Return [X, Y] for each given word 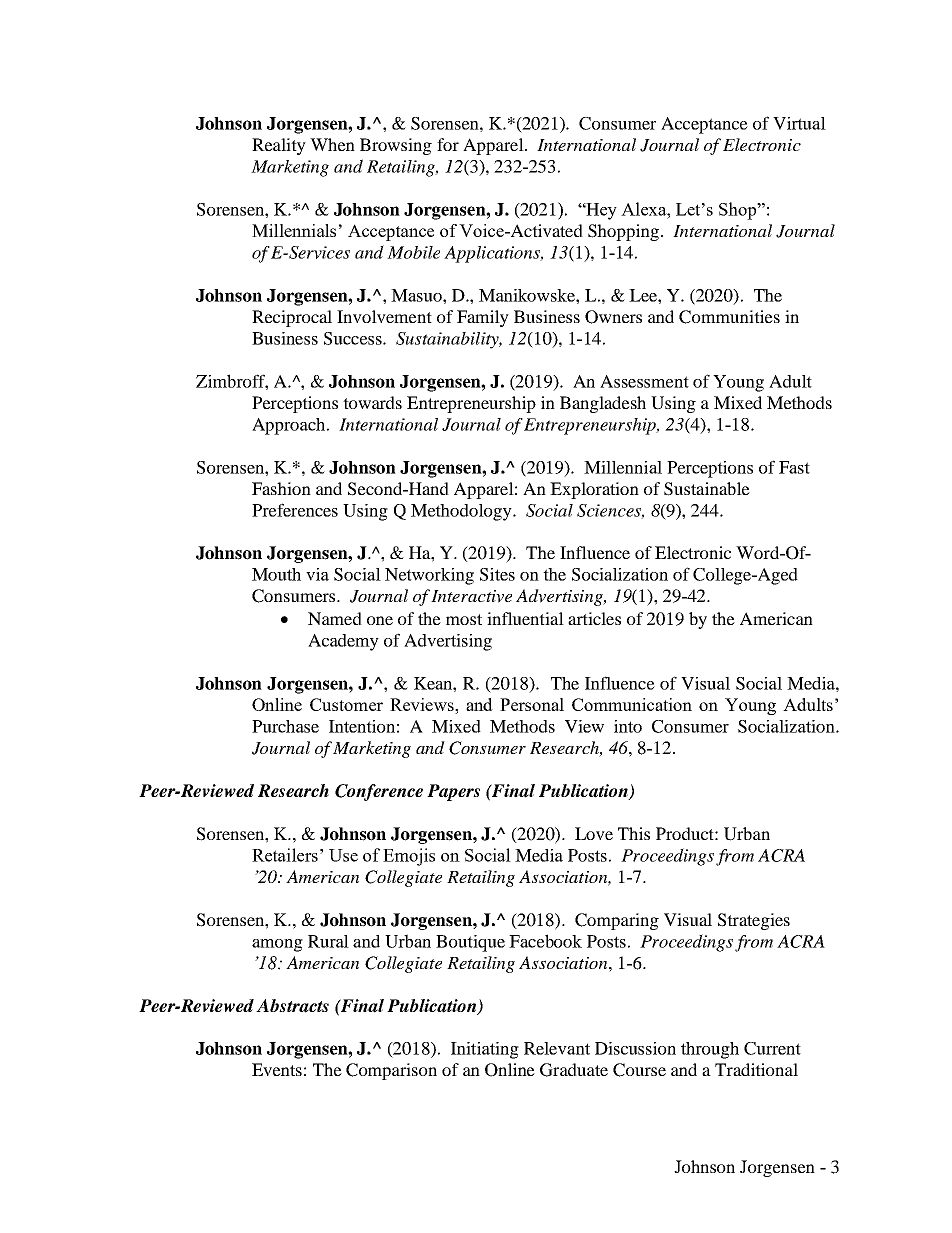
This [634, 833]
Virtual [799, 123]
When [332, 144]
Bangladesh [603, 404]
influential [525, 618]
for [448, 144]
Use [343, 855]
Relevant [557, 1048]
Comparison [391, 1071]
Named [335, 618]
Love [594, 833]
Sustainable [707, 489]
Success [354, 338]
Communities [729, 317]
